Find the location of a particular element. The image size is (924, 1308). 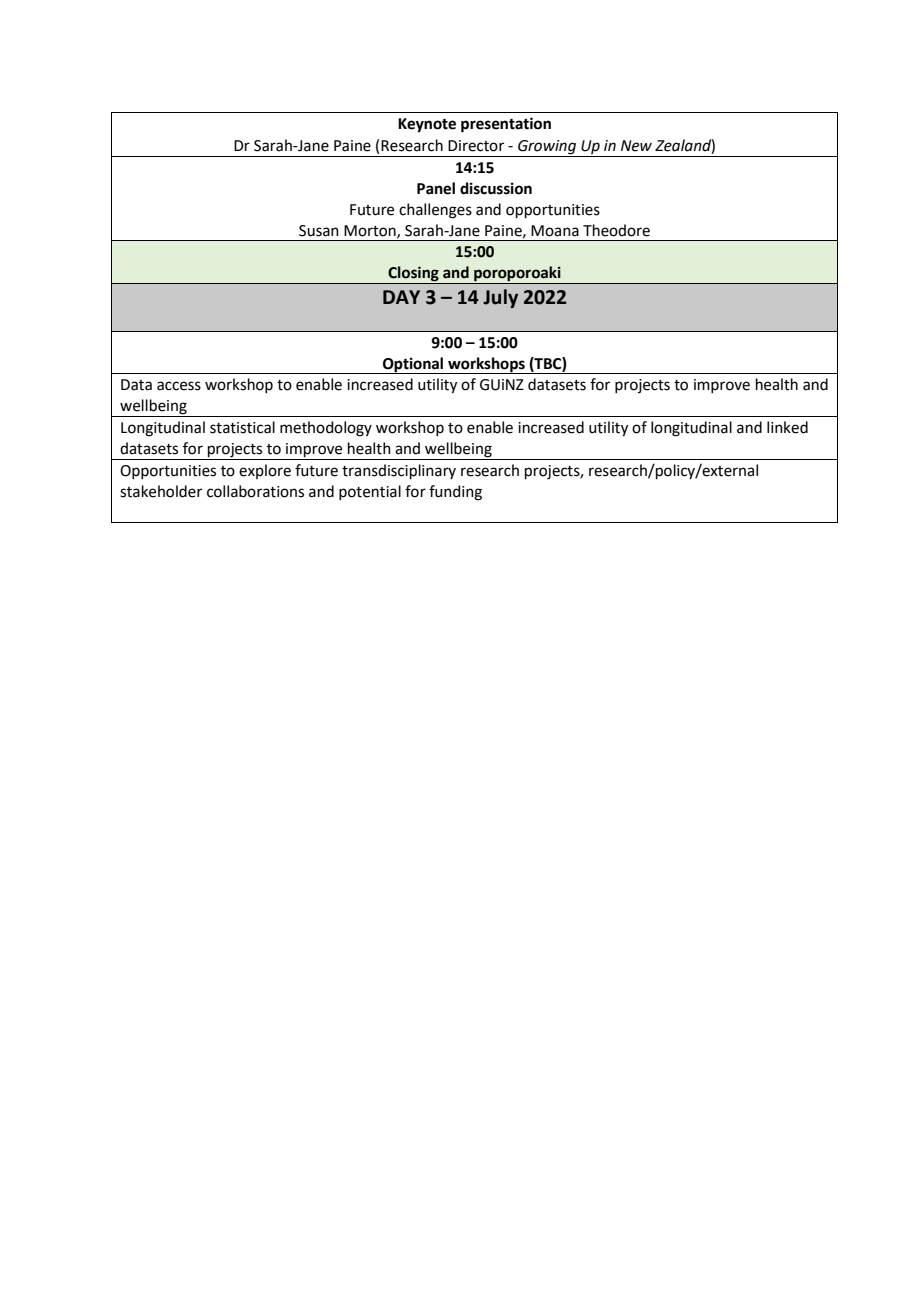

New is located at coordinates (636, 146).
